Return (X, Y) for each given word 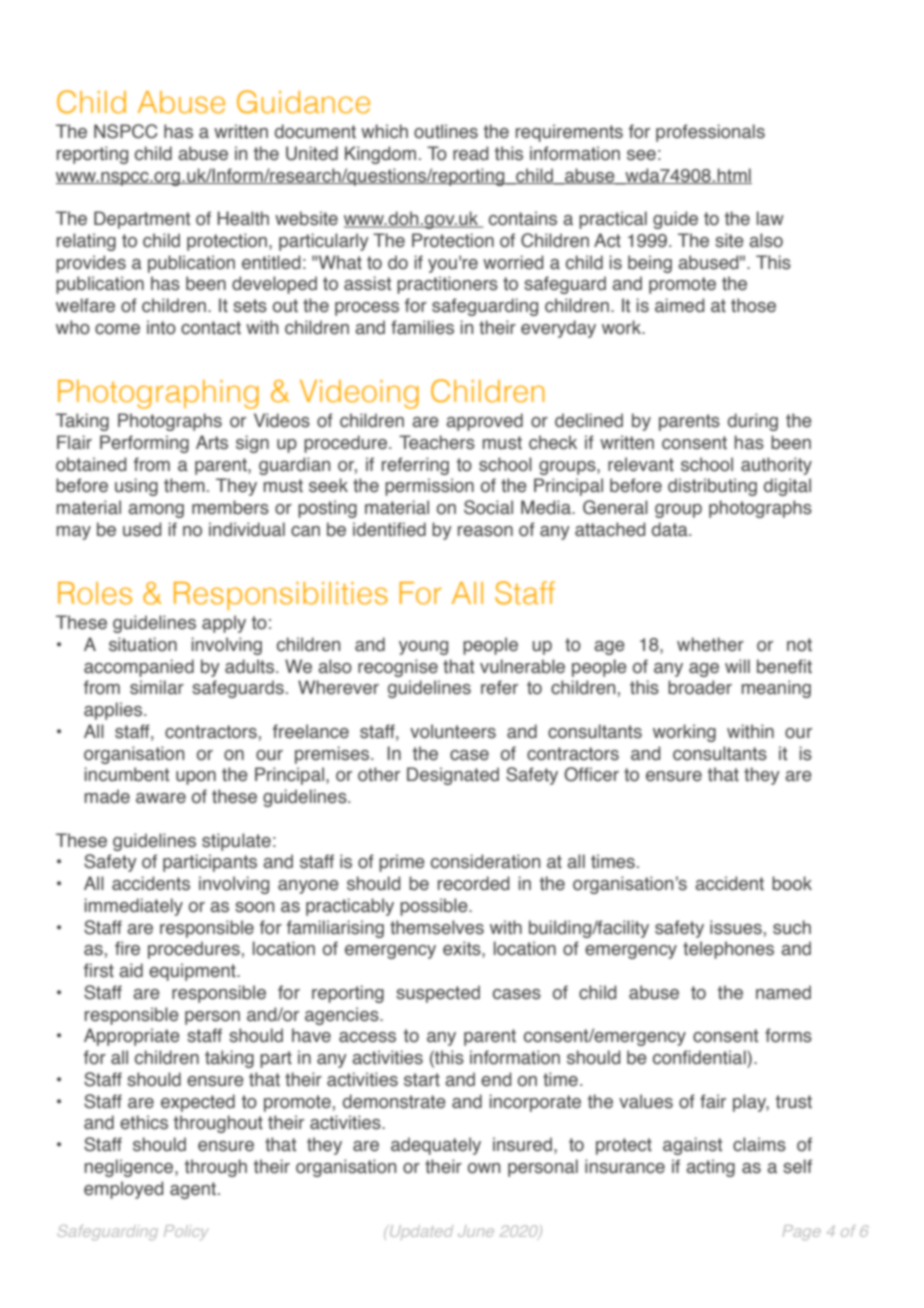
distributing (712, 487)
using (136, 487)
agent (194, 1190)
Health (243, 218)
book (792, 883)
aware (161, 798)
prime (402, 863)
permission (429, 487)
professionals (710, 133)
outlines (446, 131)
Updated (420, 1232)
